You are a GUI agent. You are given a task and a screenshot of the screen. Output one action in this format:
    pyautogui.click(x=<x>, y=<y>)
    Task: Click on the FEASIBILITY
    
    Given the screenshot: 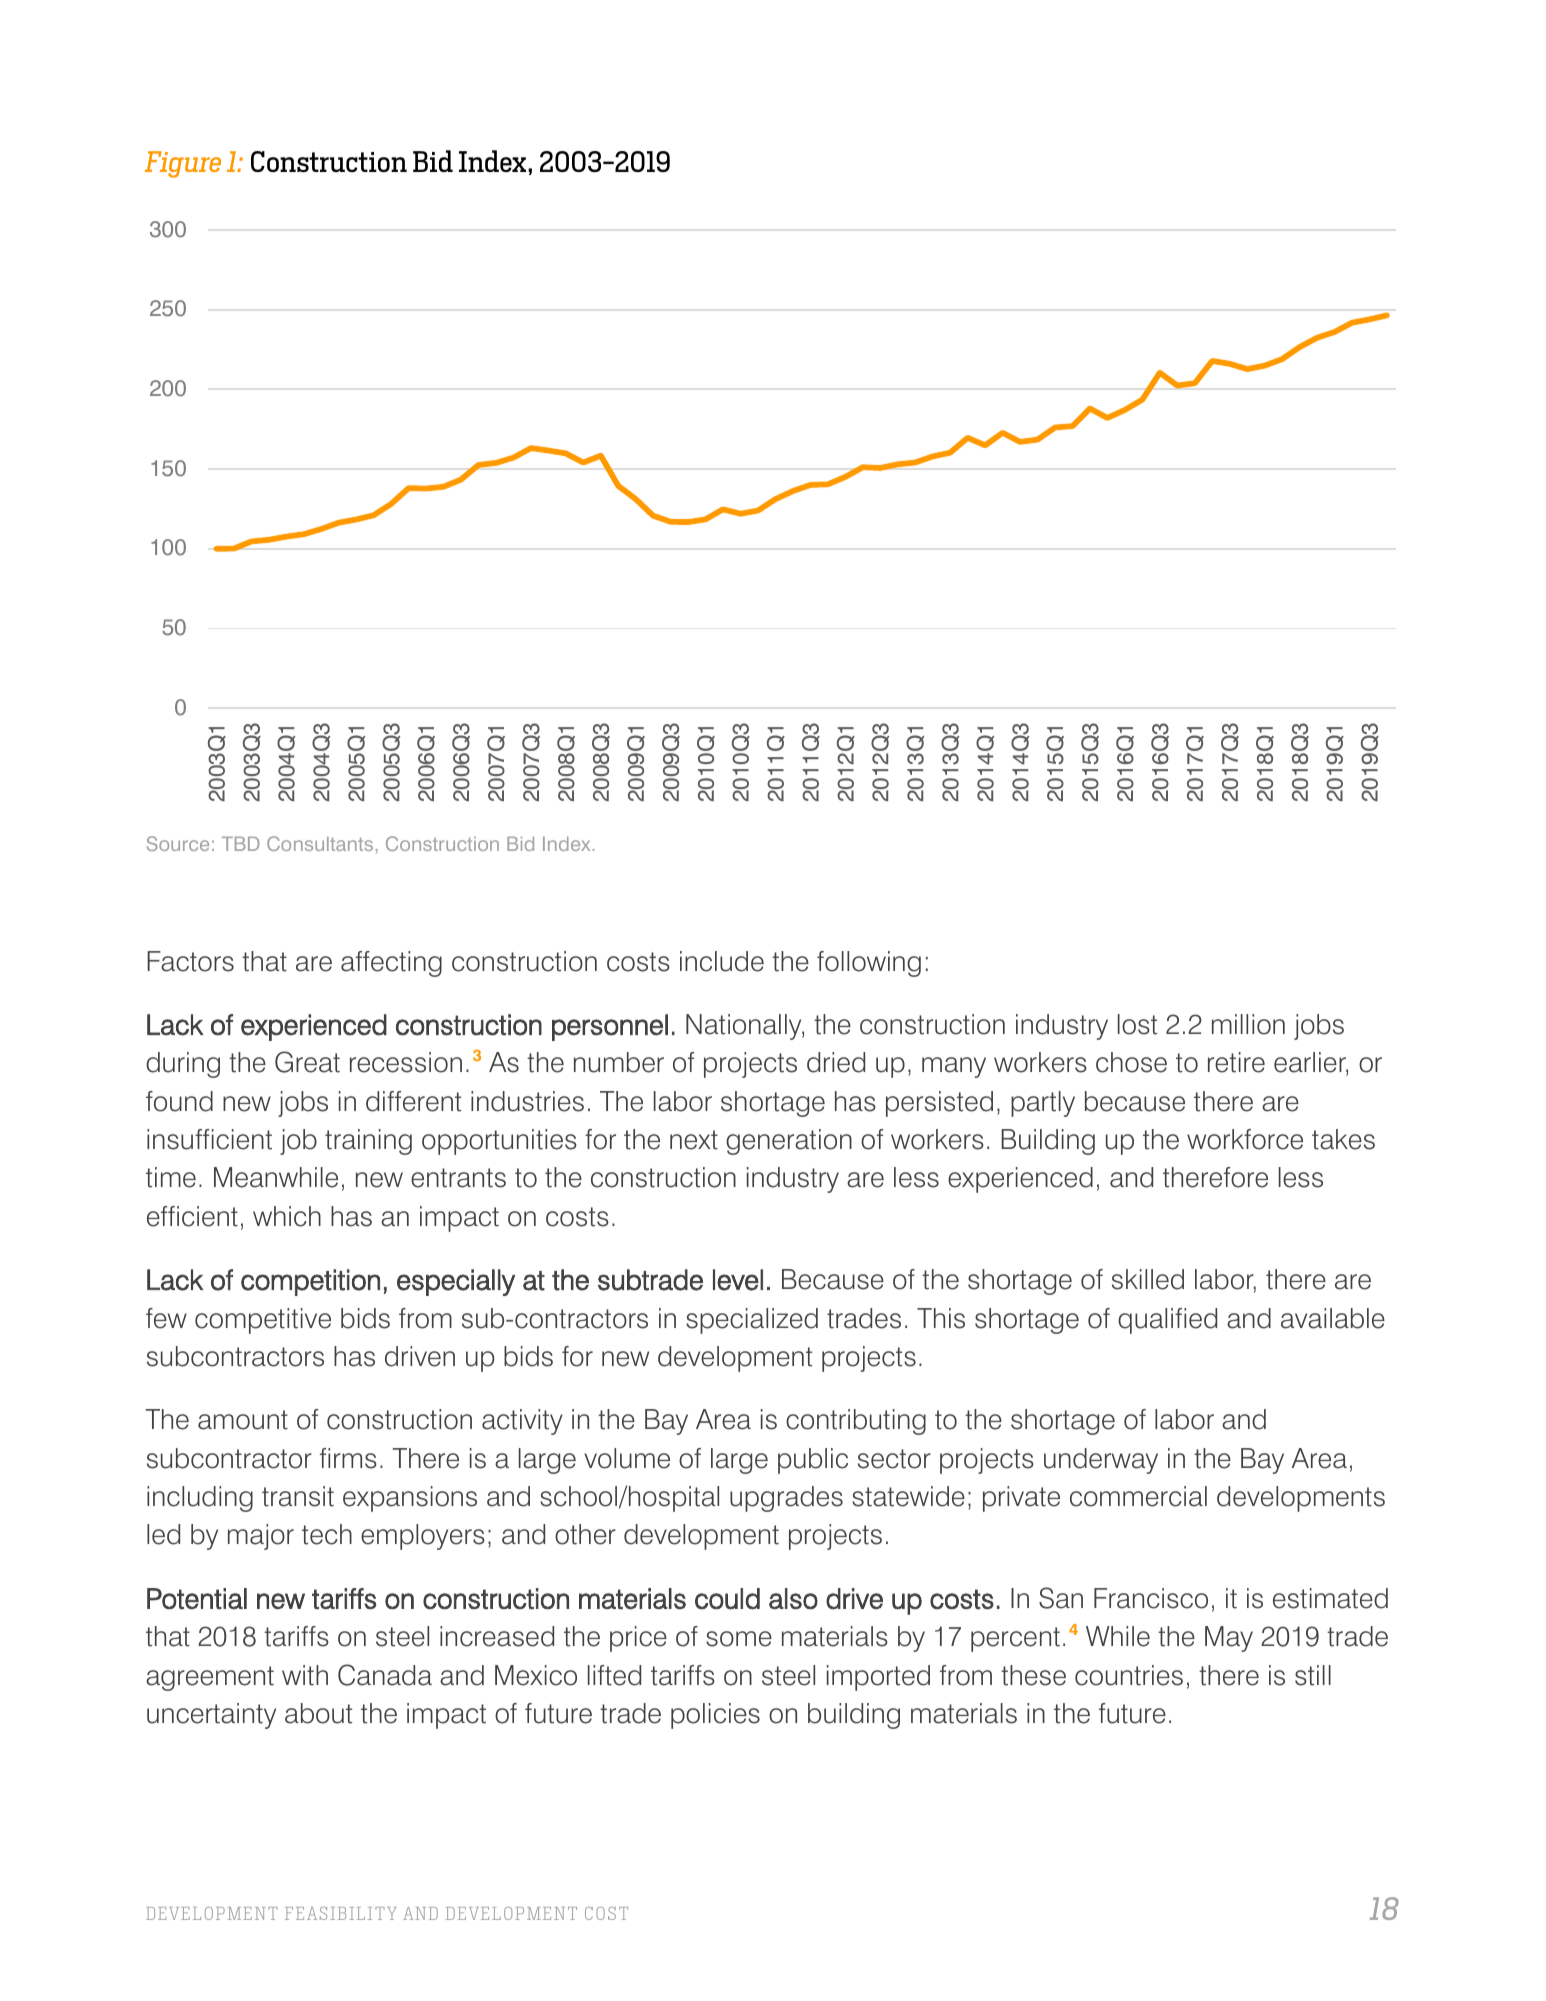 What is the action you would take?
    pyautogui.click(x=341, y=1913)
